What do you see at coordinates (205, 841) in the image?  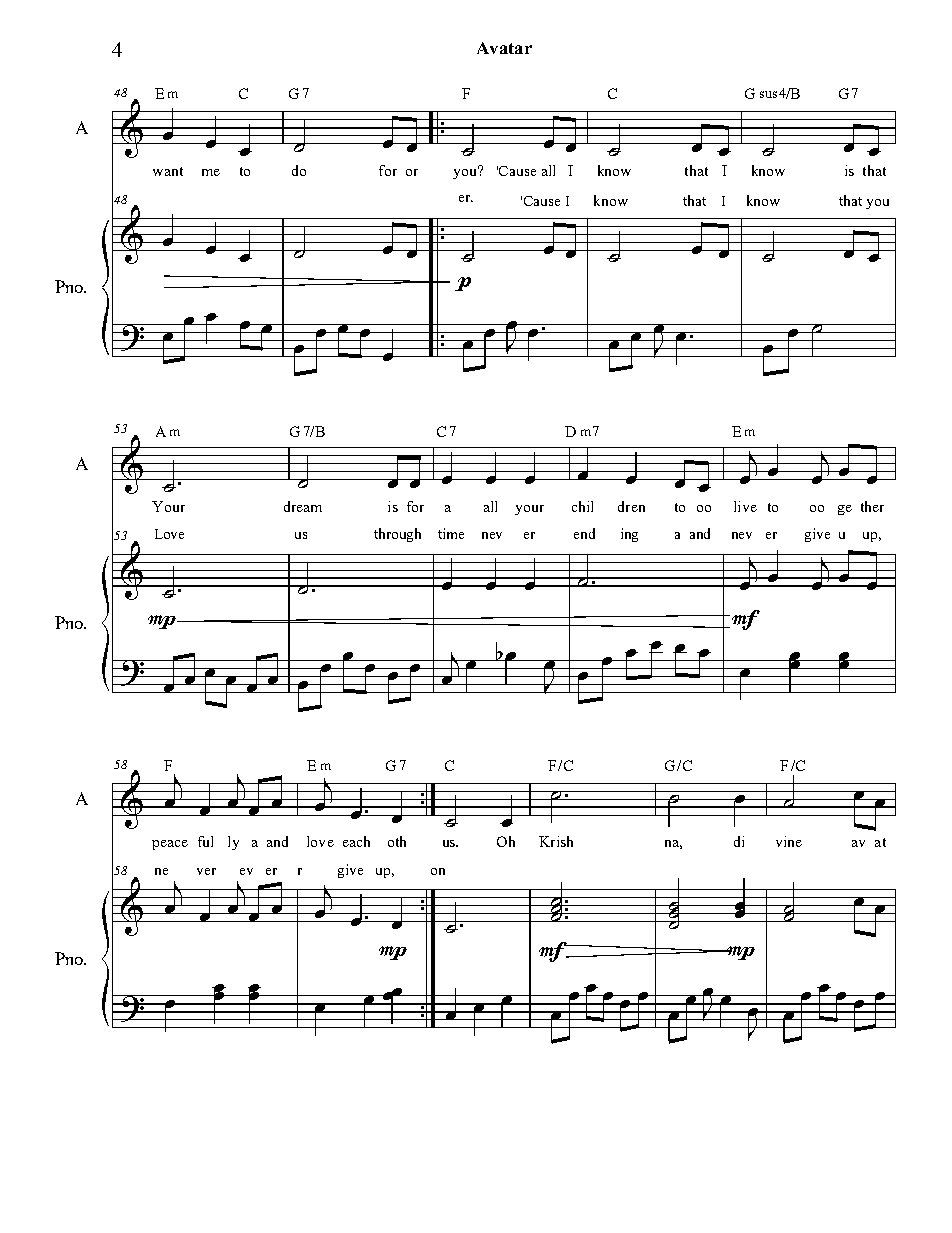 I see `ful` at bounding box center [205, 841].
